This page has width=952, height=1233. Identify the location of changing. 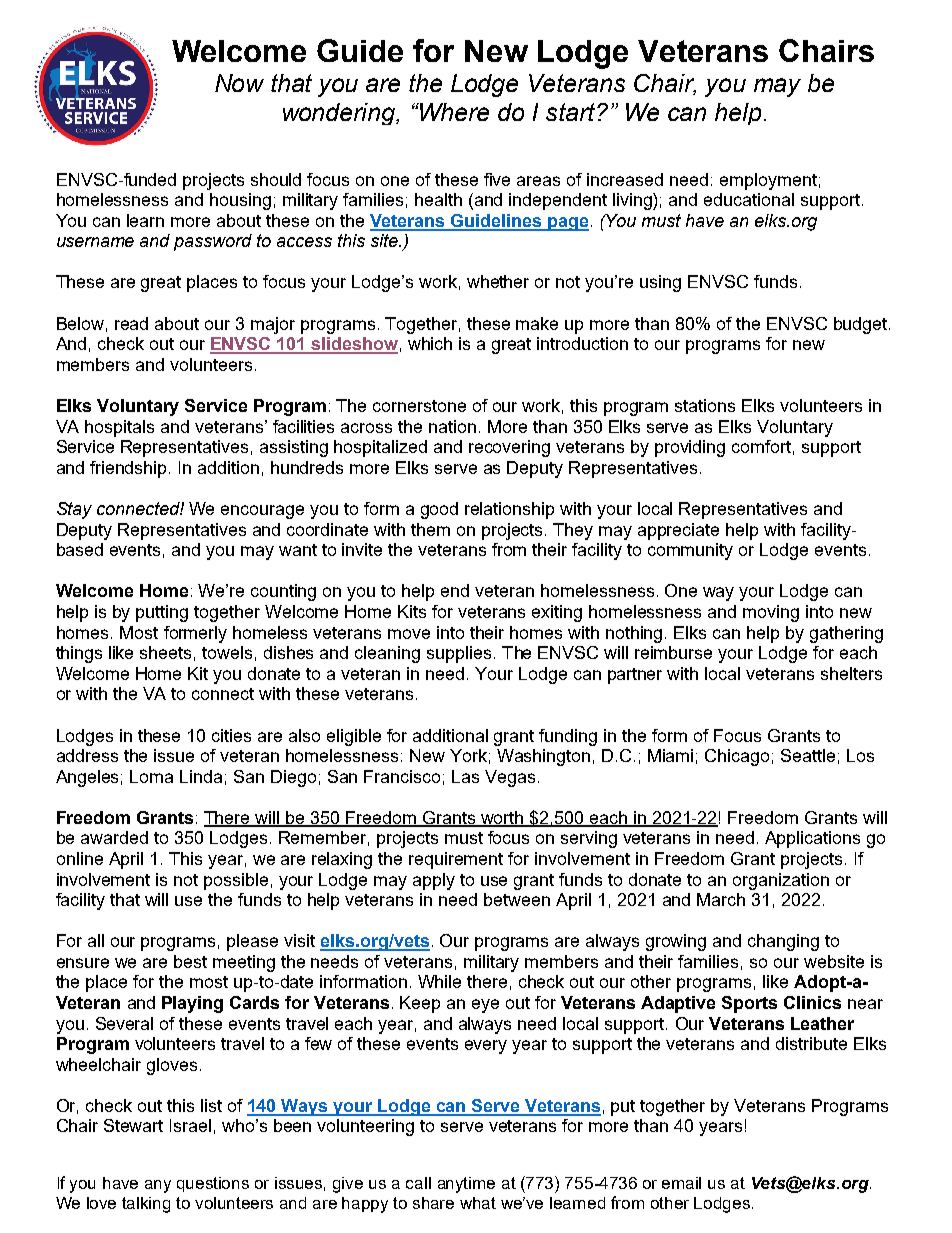
(783, 942).
